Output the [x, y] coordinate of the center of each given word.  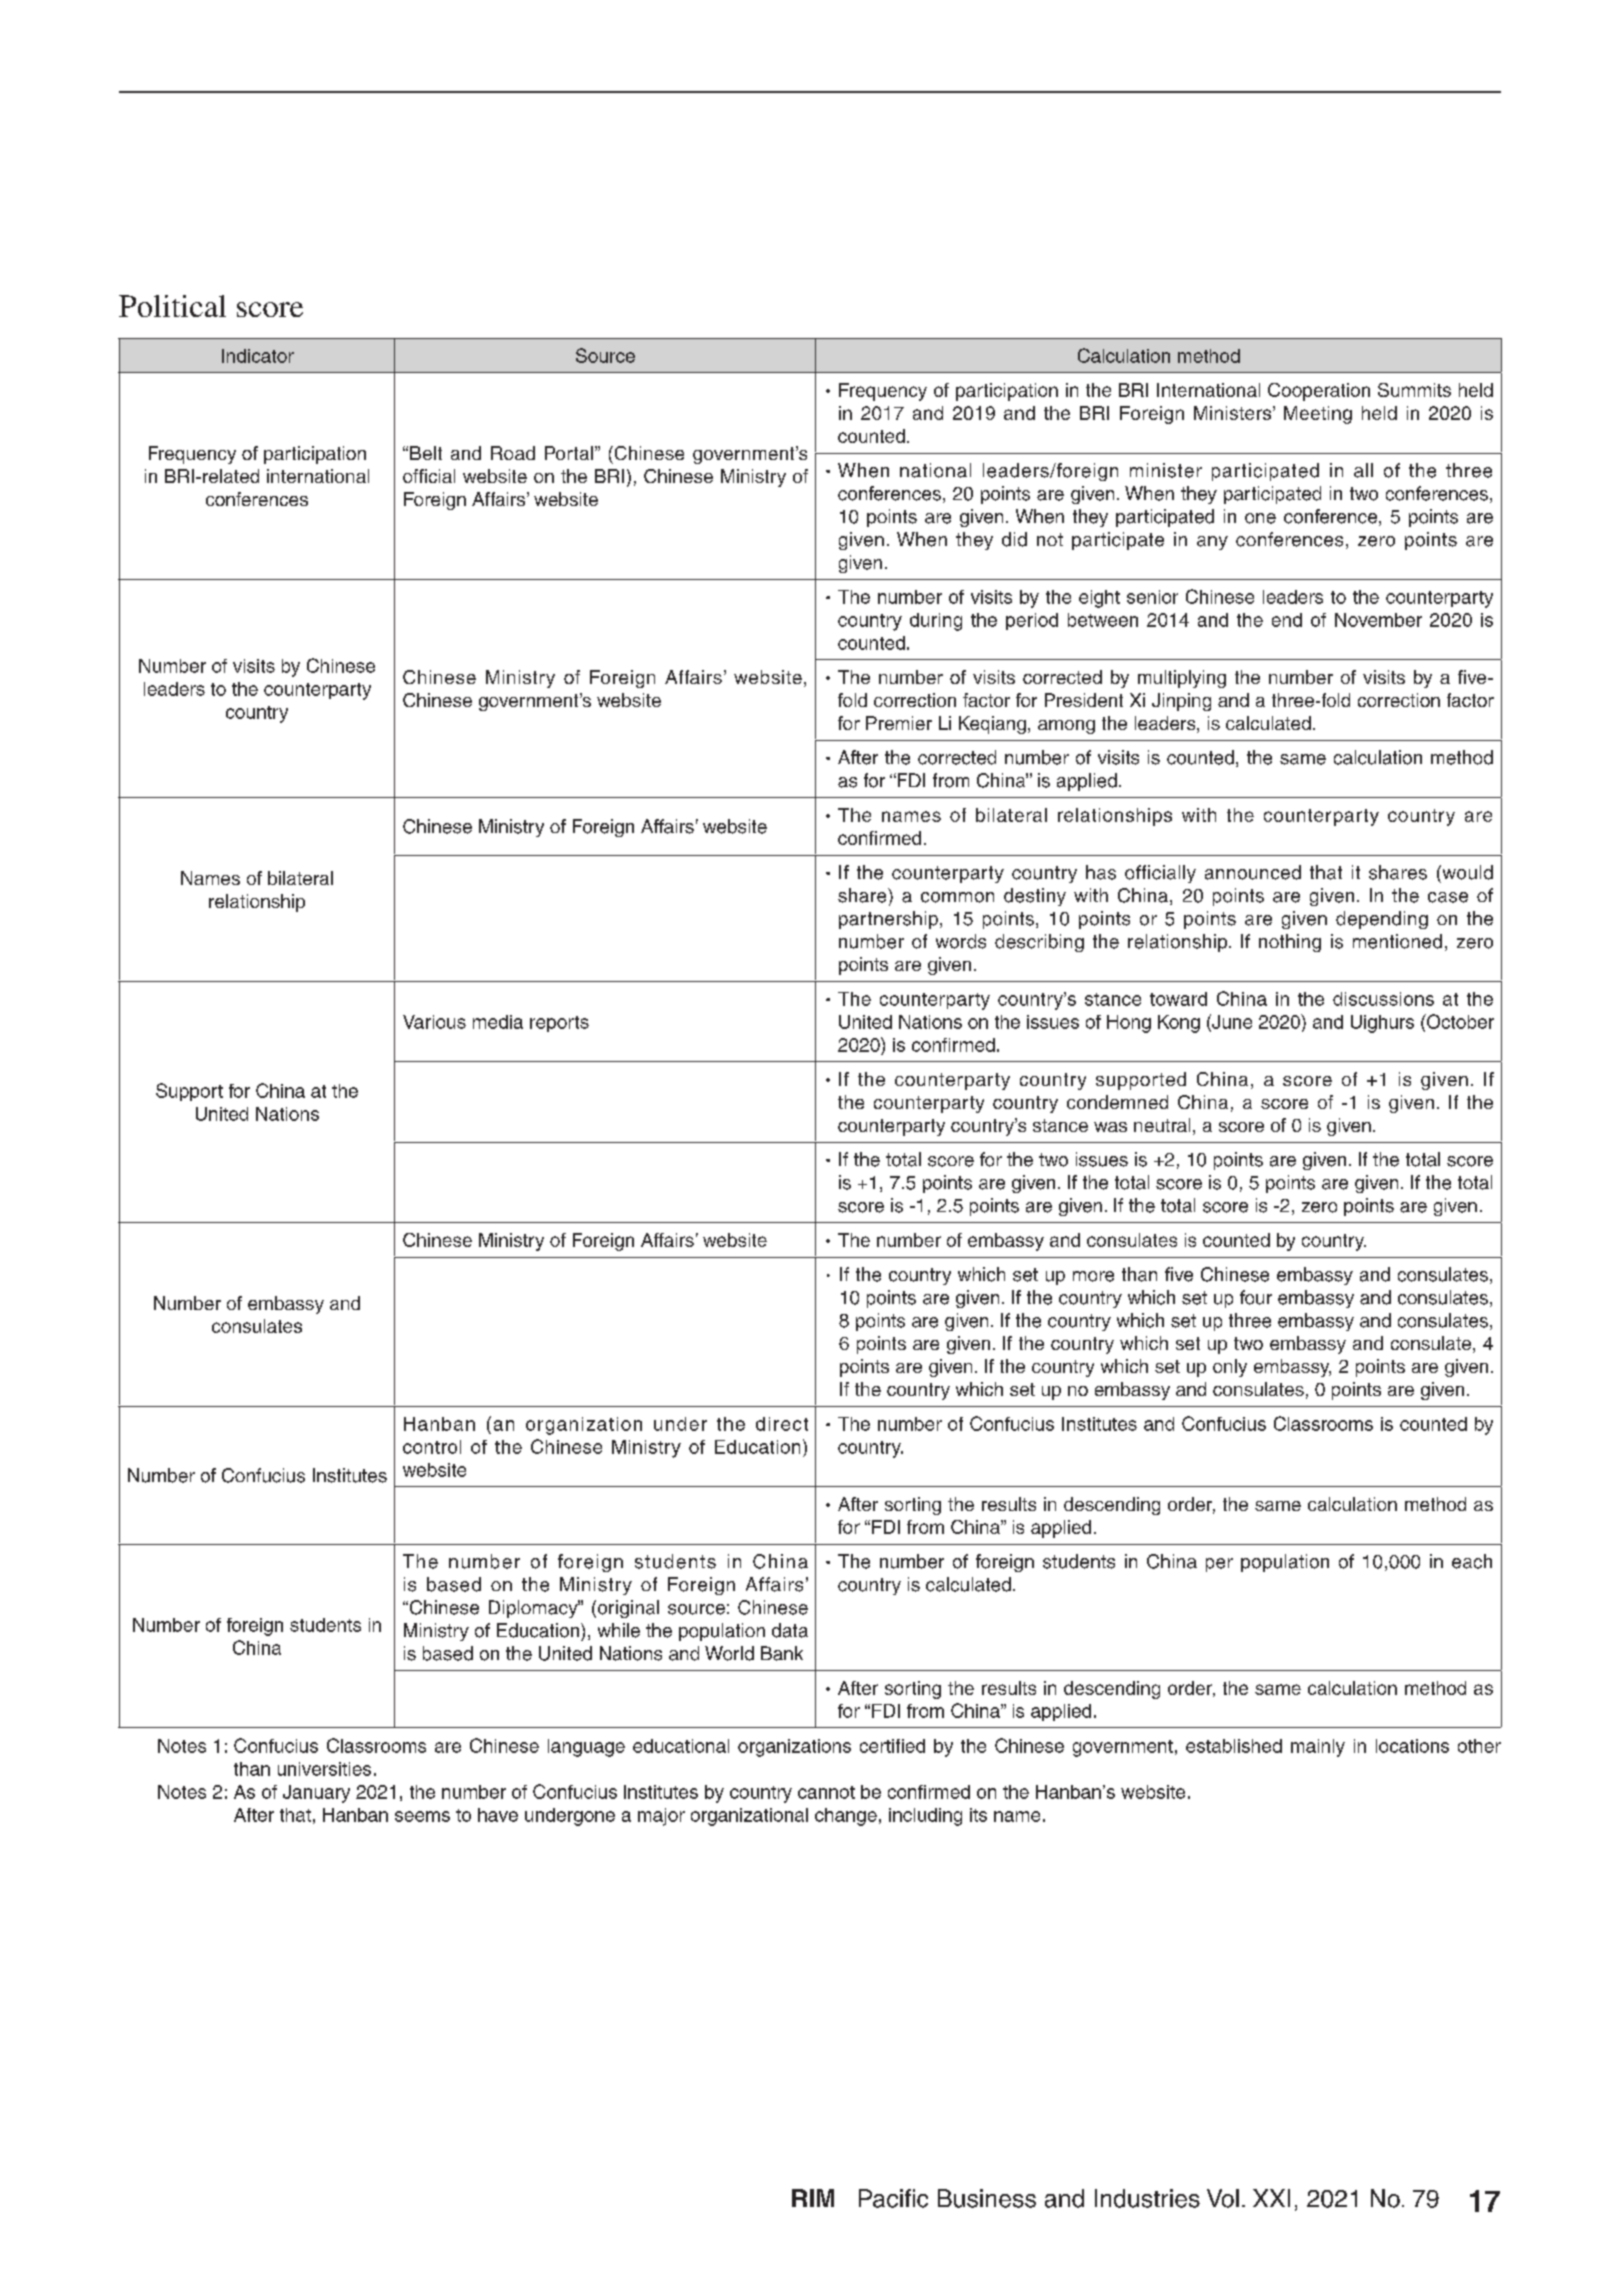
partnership [888, 920]
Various [434, 1022]
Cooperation [1319, 392]
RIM [813, 2198]
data [790, 1630]
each [1472, 1561]
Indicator [258, 356]
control [432, 1447]
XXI [1271, 2198]
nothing [1290, 943]
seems [422, 1816]
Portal [569, 453]
